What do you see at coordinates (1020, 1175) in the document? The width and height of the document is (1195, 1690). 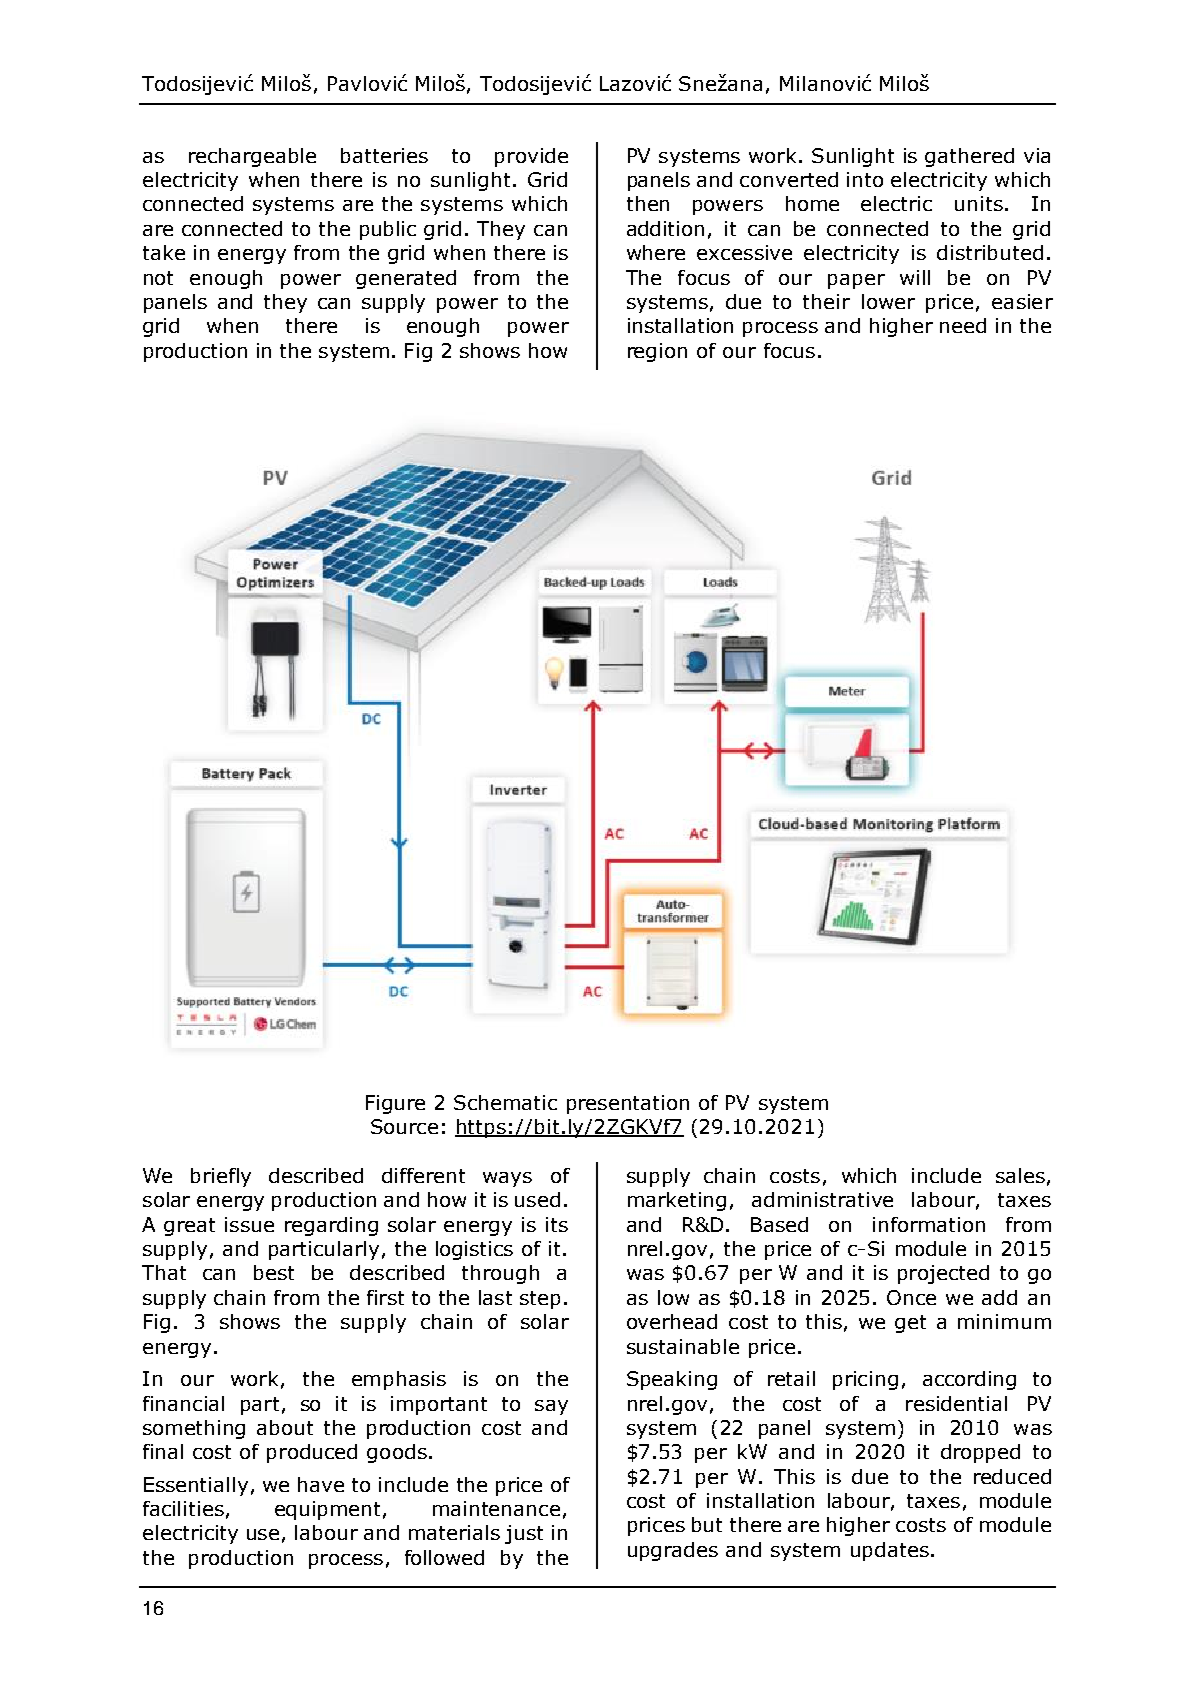 I see `sales` at bounding box center [1020, 1175].
